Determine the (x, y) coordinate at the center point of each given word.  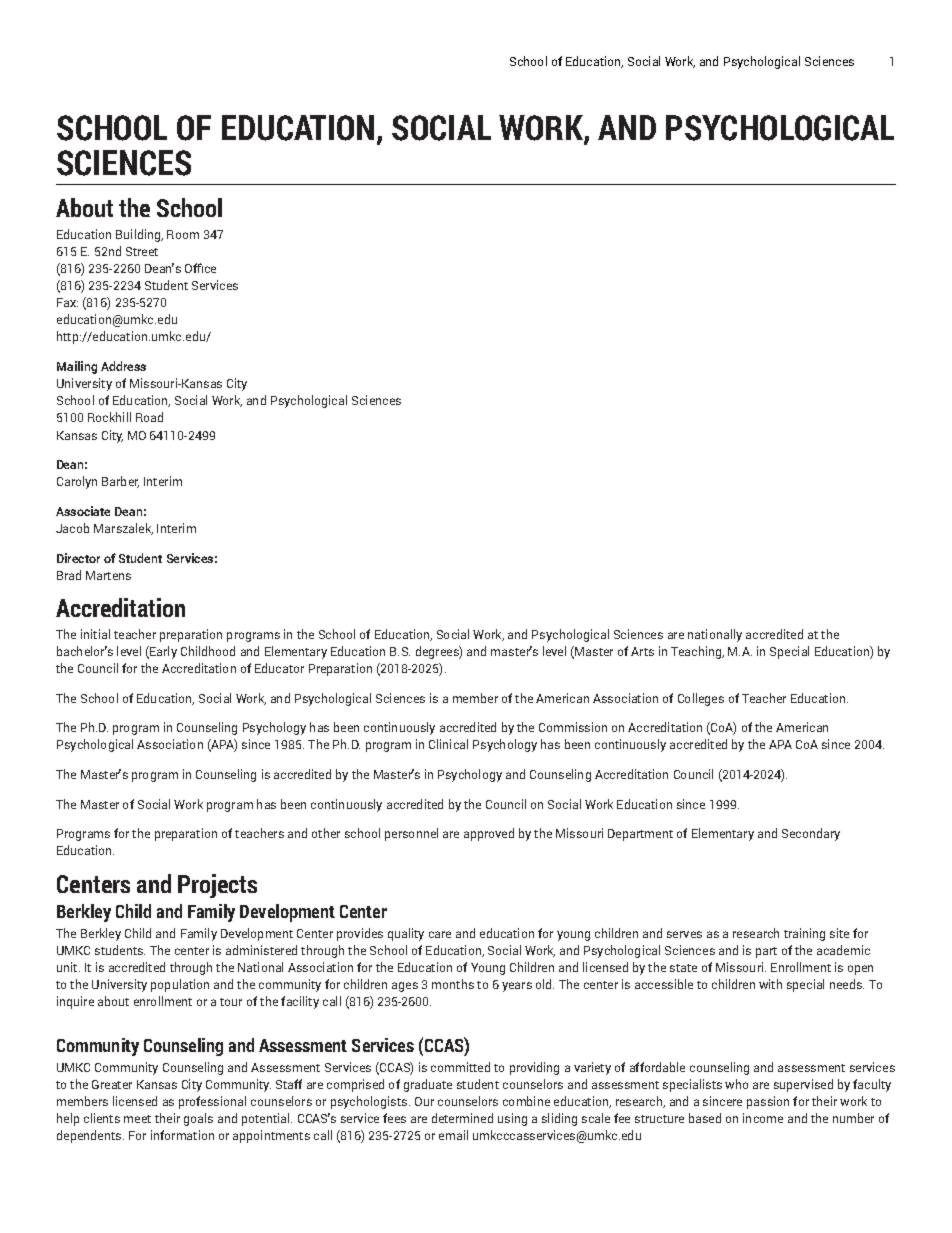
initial (95, 634)
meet (137, 1119)
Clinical (448, 744)
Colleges (701, 699)
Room (183, 234)
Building (139, 235)
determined (462, 1118)
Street (142, 251)
